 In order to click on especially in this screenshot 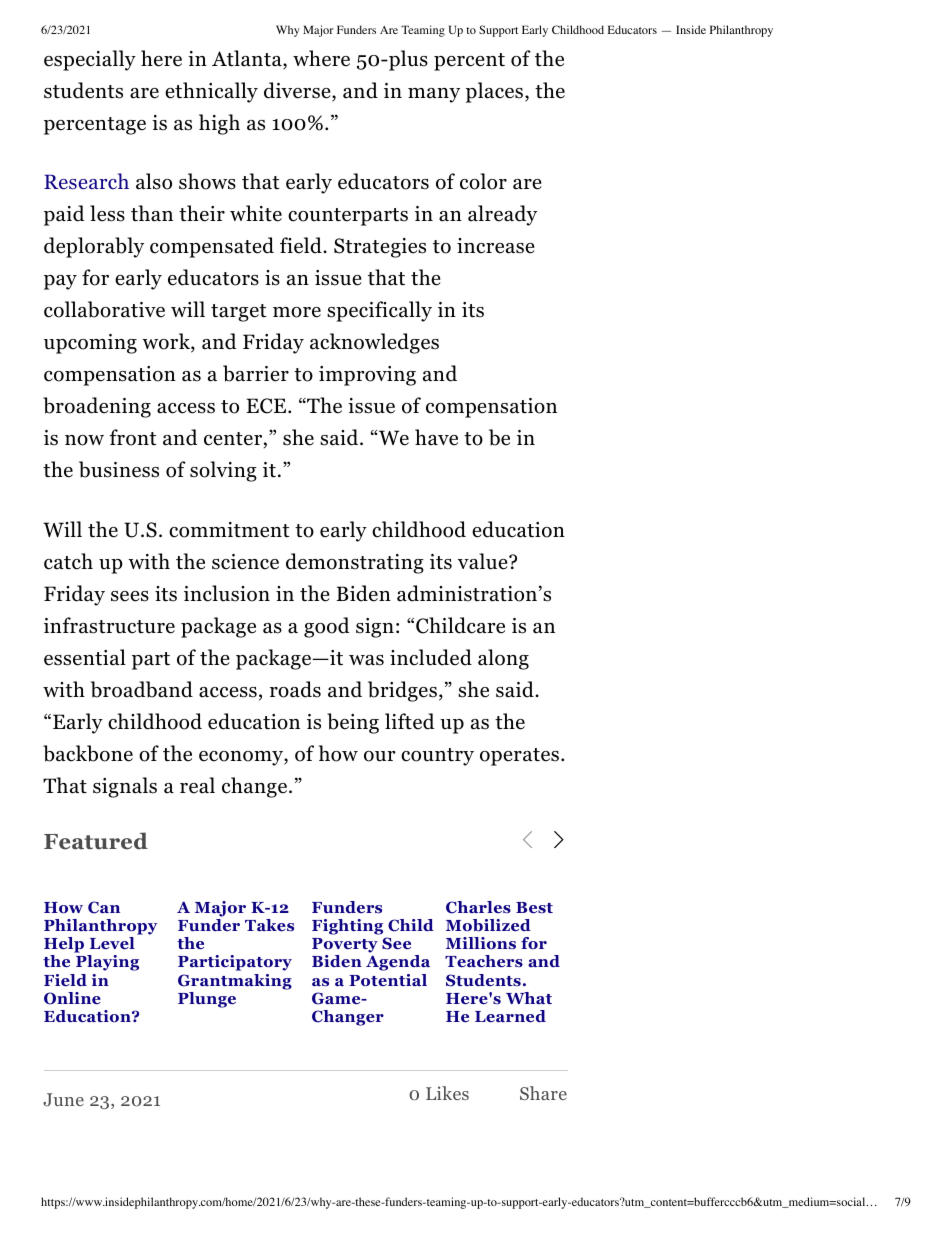, I will do `click(90, 60)`.
